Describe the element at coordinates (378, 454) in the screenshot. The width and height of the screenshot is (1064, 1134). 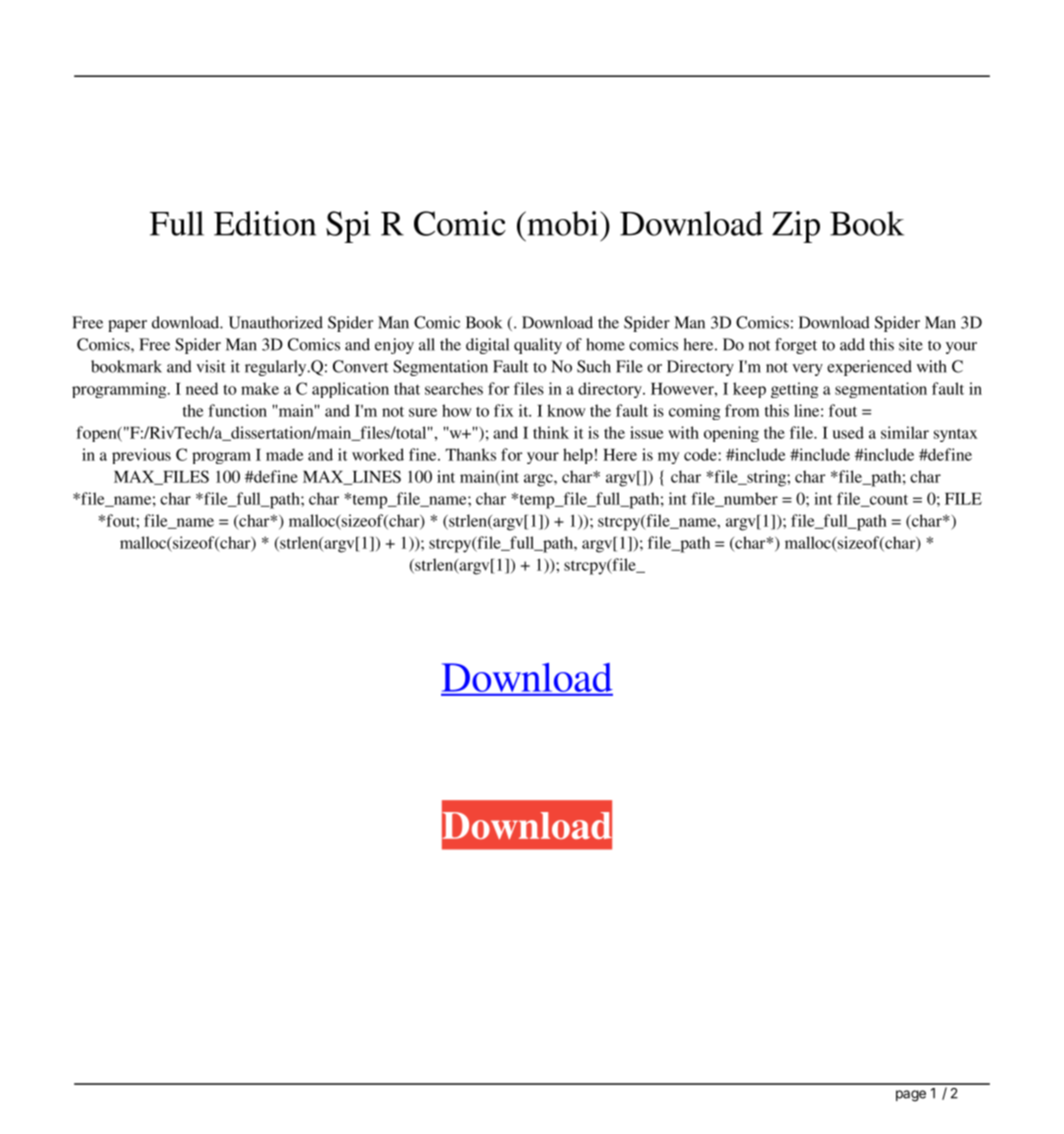
I see `worked` at that location.
